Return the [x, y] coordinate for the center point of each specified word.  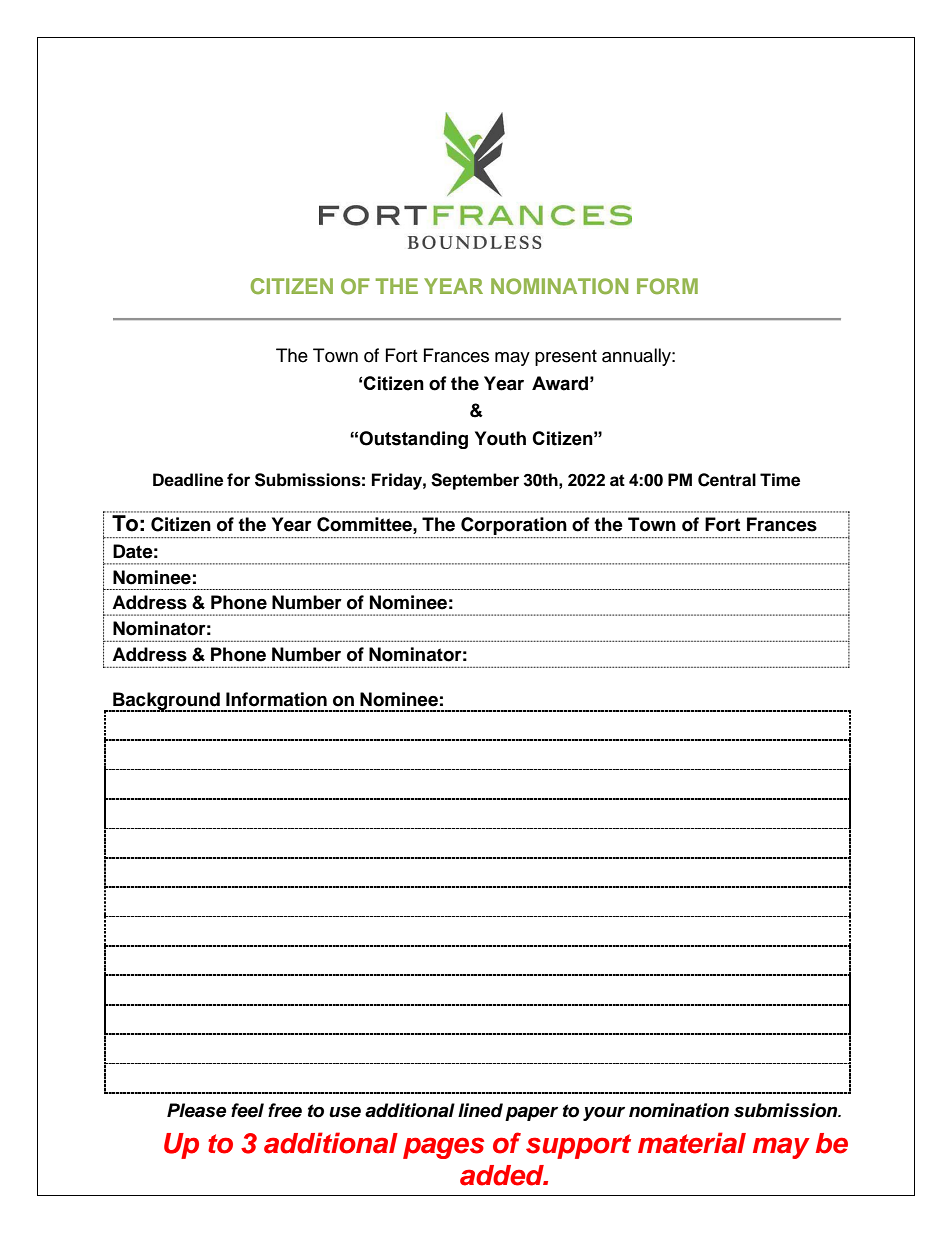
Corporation [514, 526]
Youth [500, 438]
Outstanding [413, 440]
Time [780, 480]
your [604, 1114]
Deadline [188, 480]
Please [196, 1110]
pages [443, 1148]
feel [247, 1110]
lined [480, 1110]
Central [727, 480]
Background [166, 702]
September [475, 481]
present [566, 358]
